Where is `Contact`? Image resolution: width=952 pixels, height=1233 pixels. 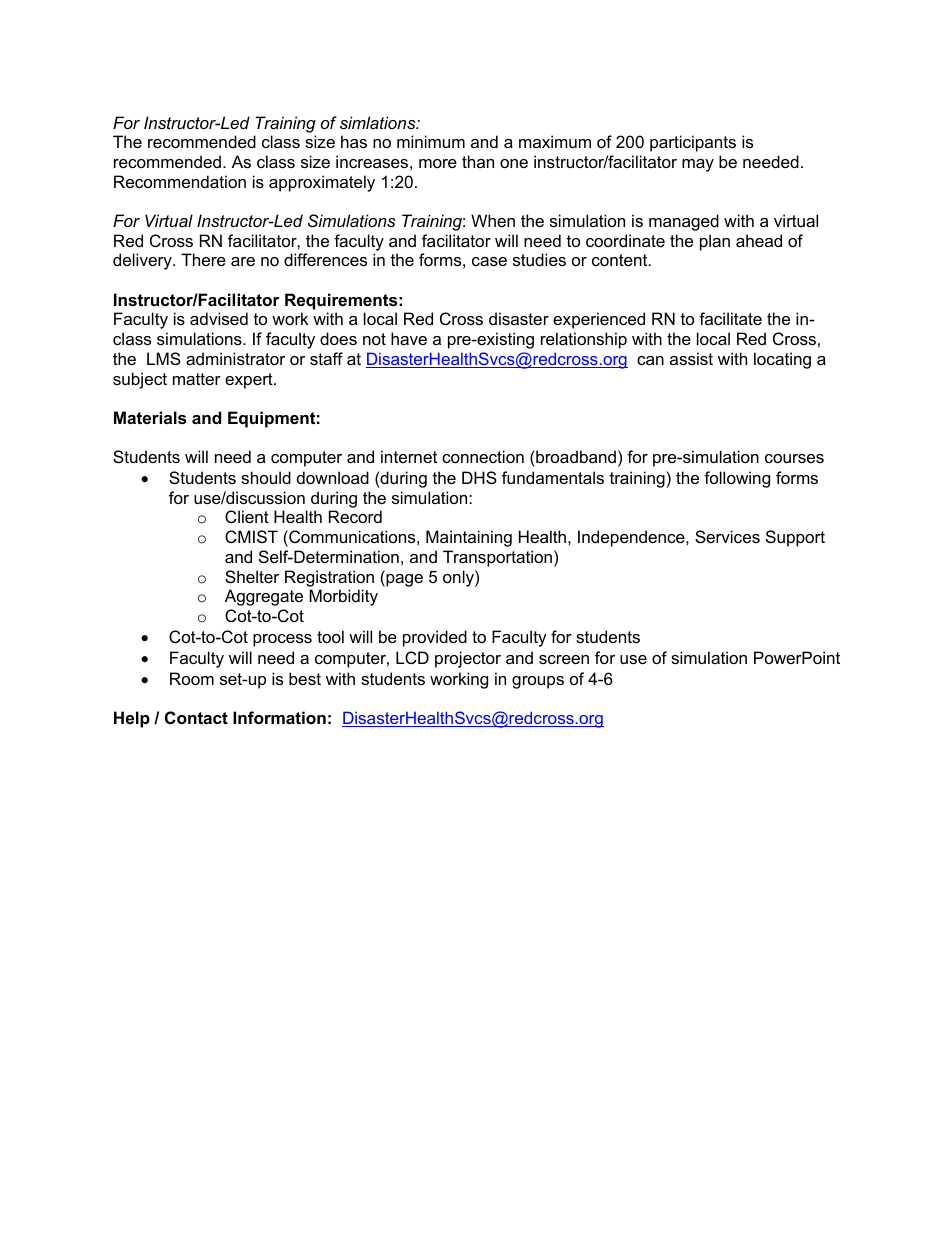 Contact is located at coordinates (196, 717).
